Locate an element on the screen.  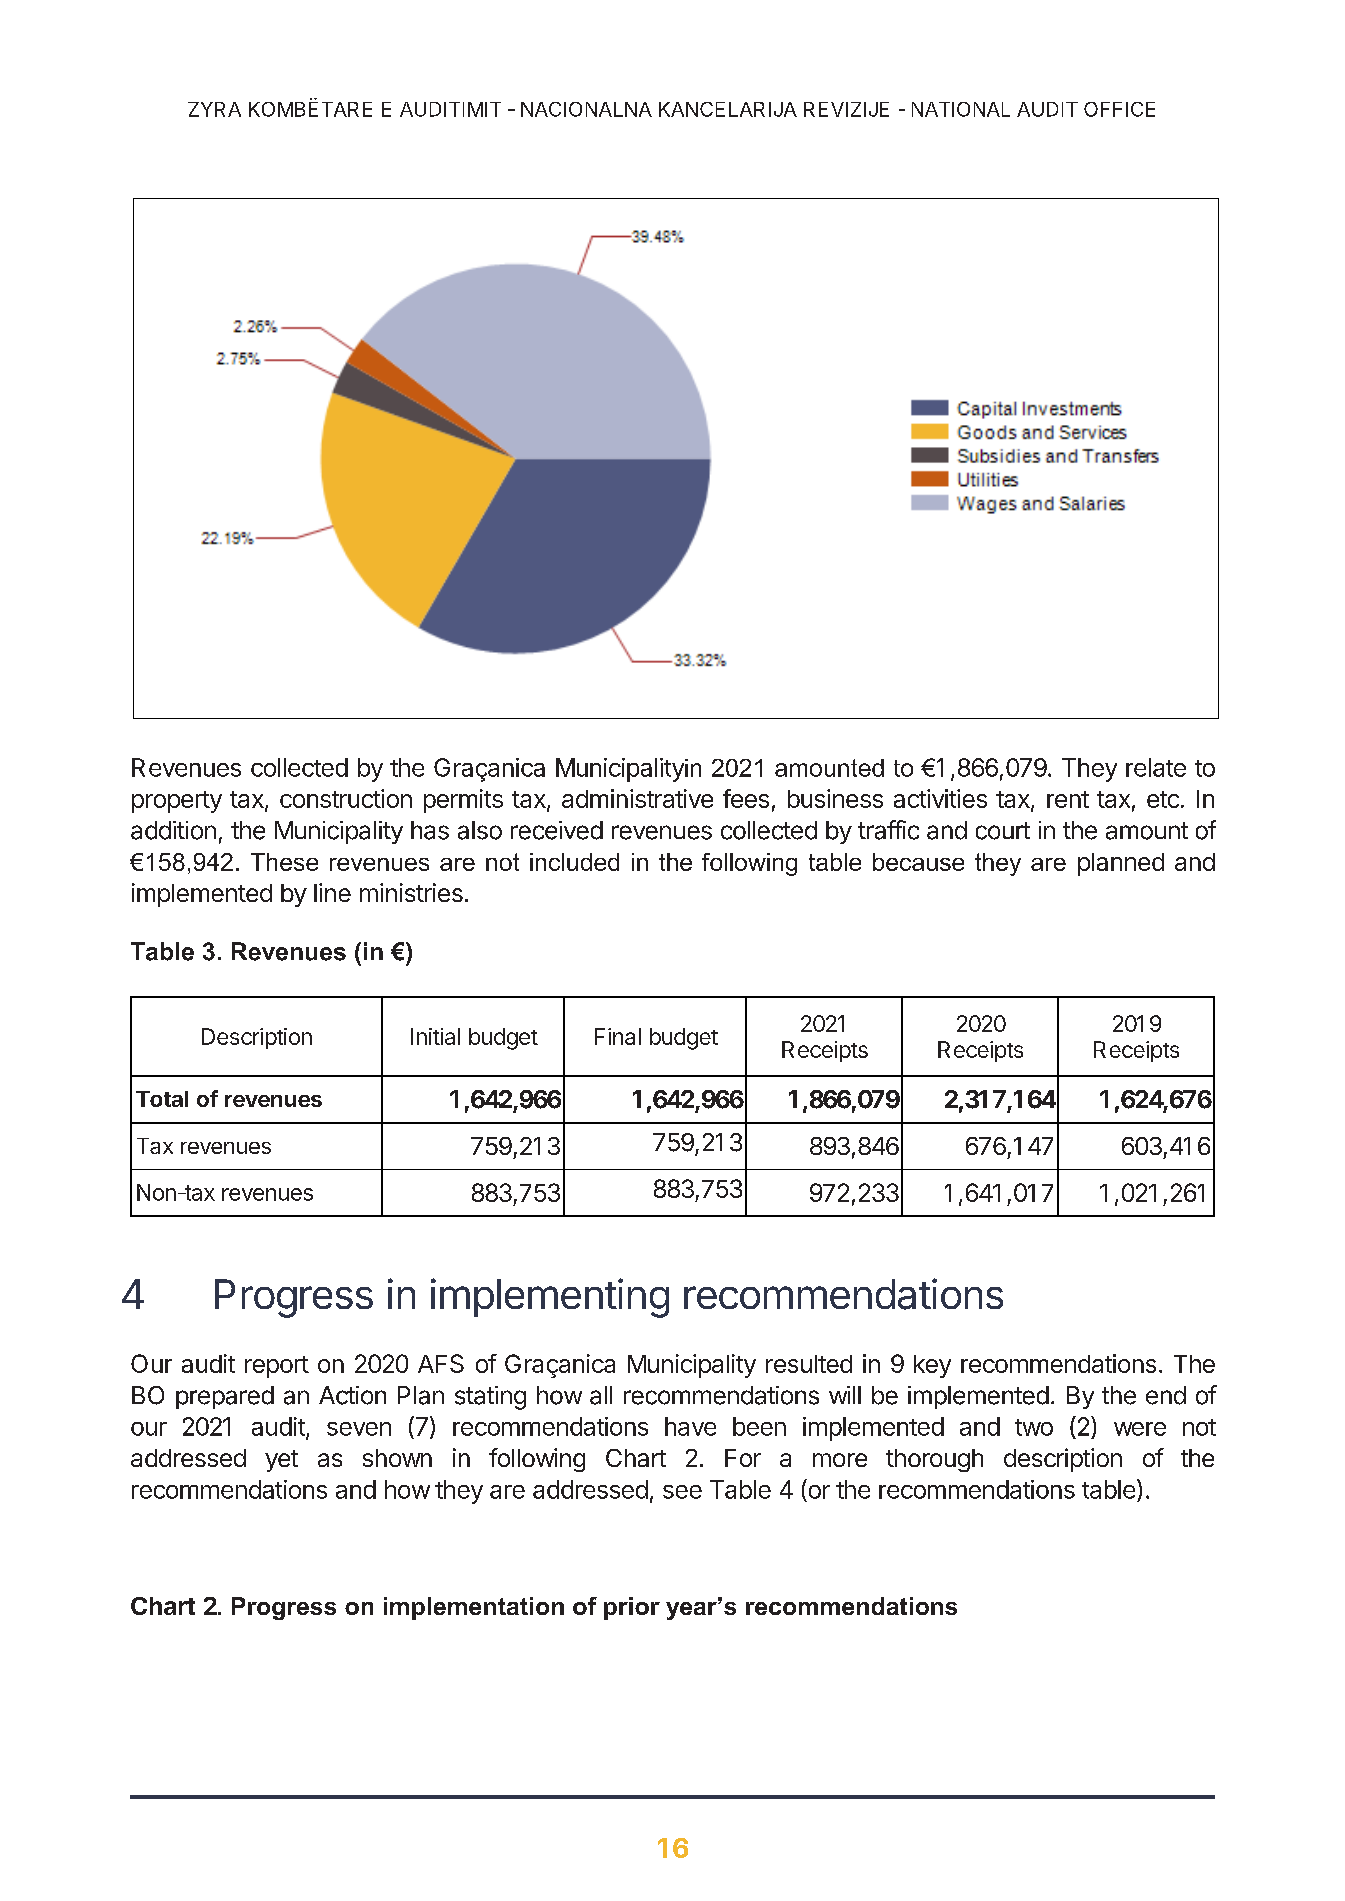
yet is located at coordinates (281, 1461).
